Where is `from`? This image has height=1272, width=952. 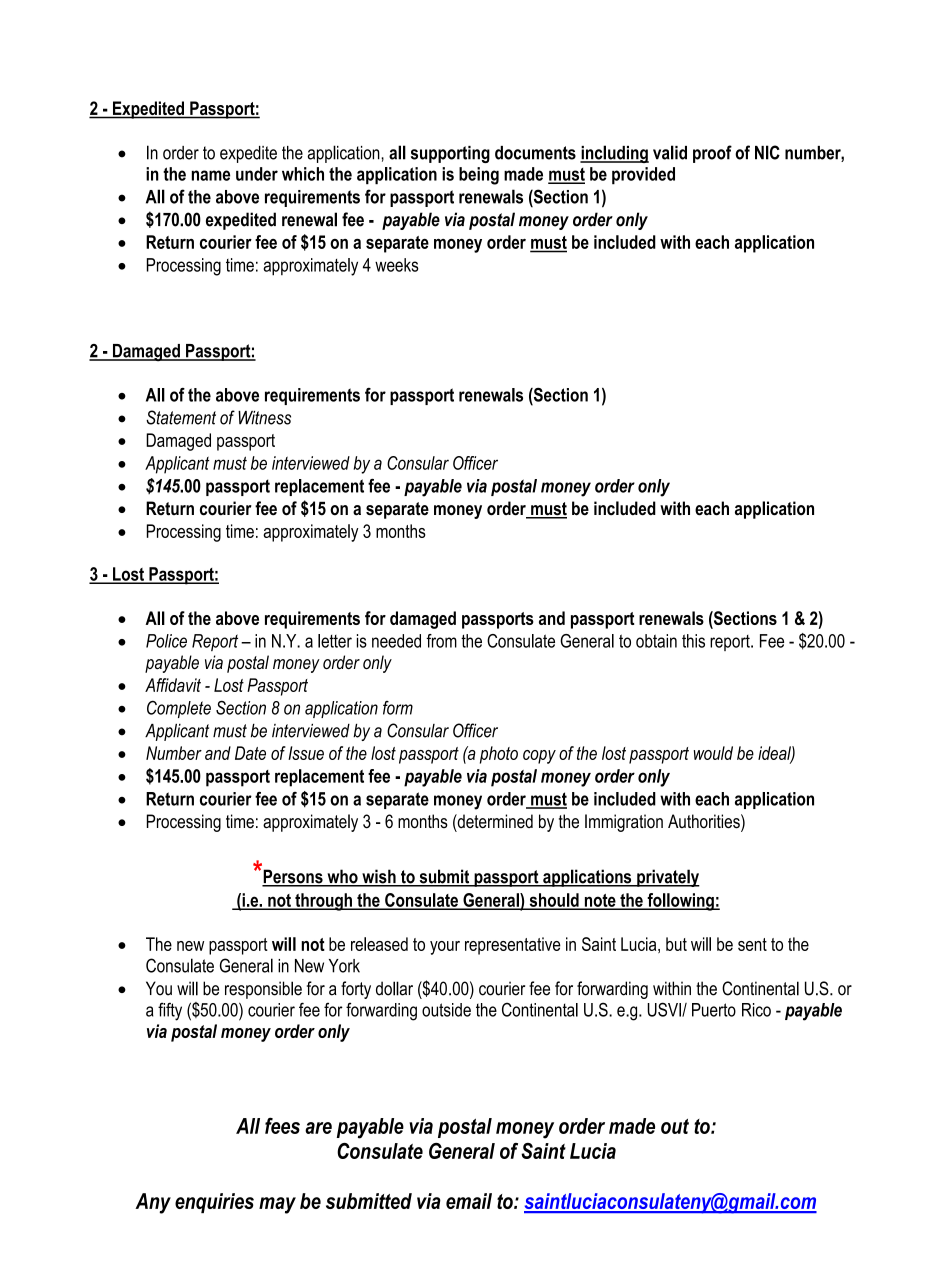
from is located at coordinates (441, 641).
